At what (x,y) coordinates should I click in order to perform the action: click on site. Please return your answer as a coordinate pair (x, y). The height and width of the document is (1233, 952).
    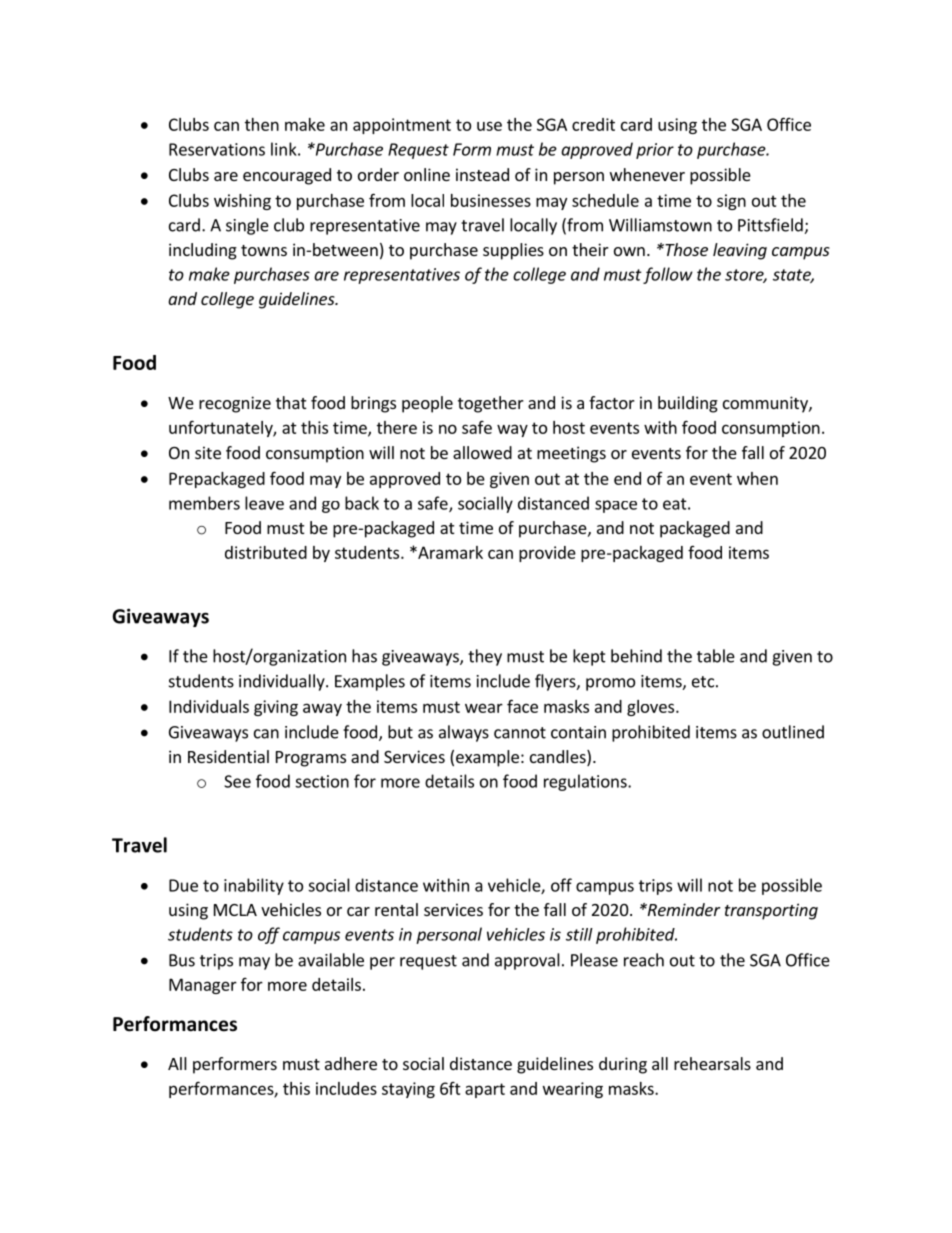
    Looking at the image, I should click on (208, 452).
